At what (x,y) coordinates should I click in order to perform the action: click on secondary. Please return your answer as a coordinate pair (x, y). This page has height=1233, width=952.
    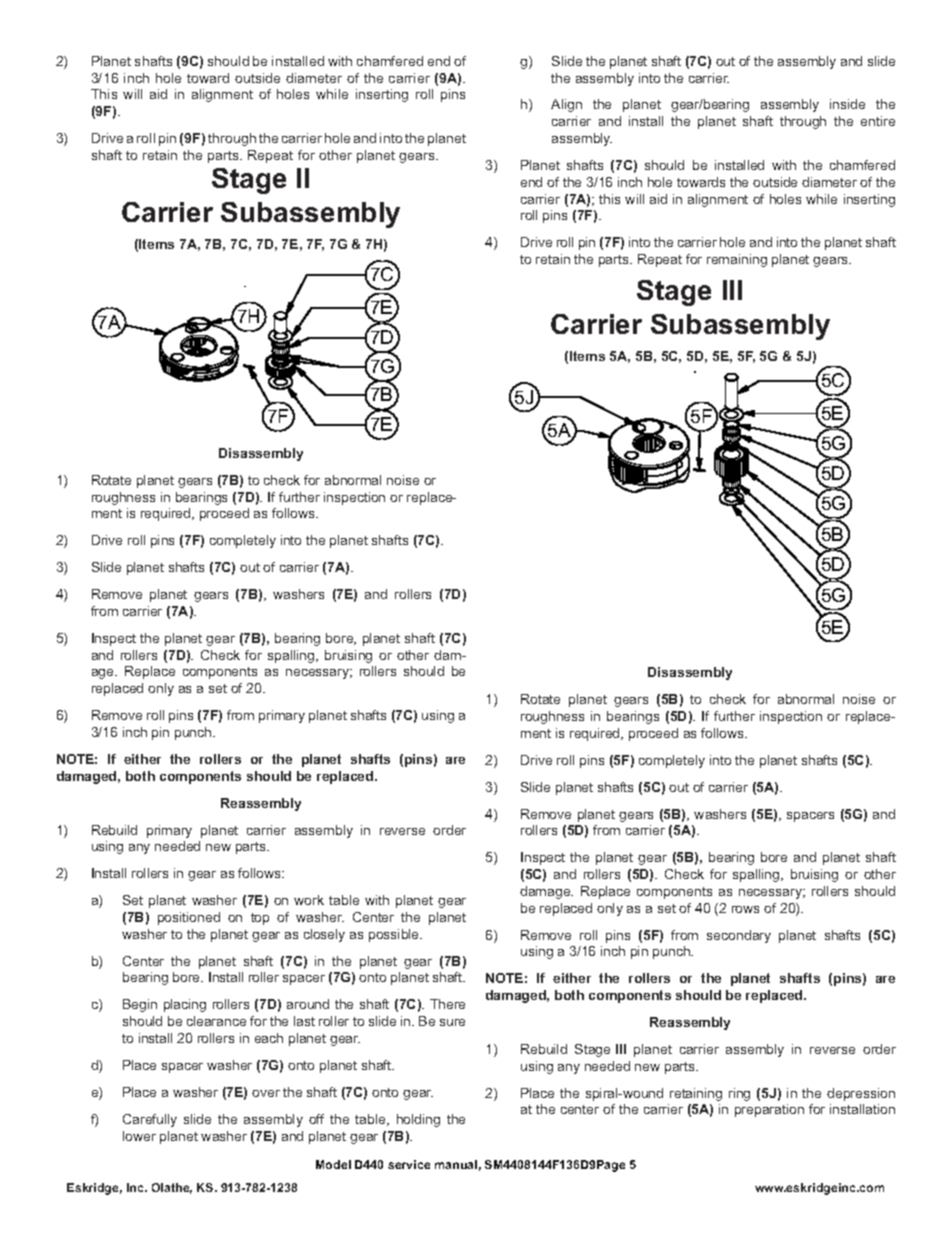
    Looking at the image, I should click on (739, 936).
